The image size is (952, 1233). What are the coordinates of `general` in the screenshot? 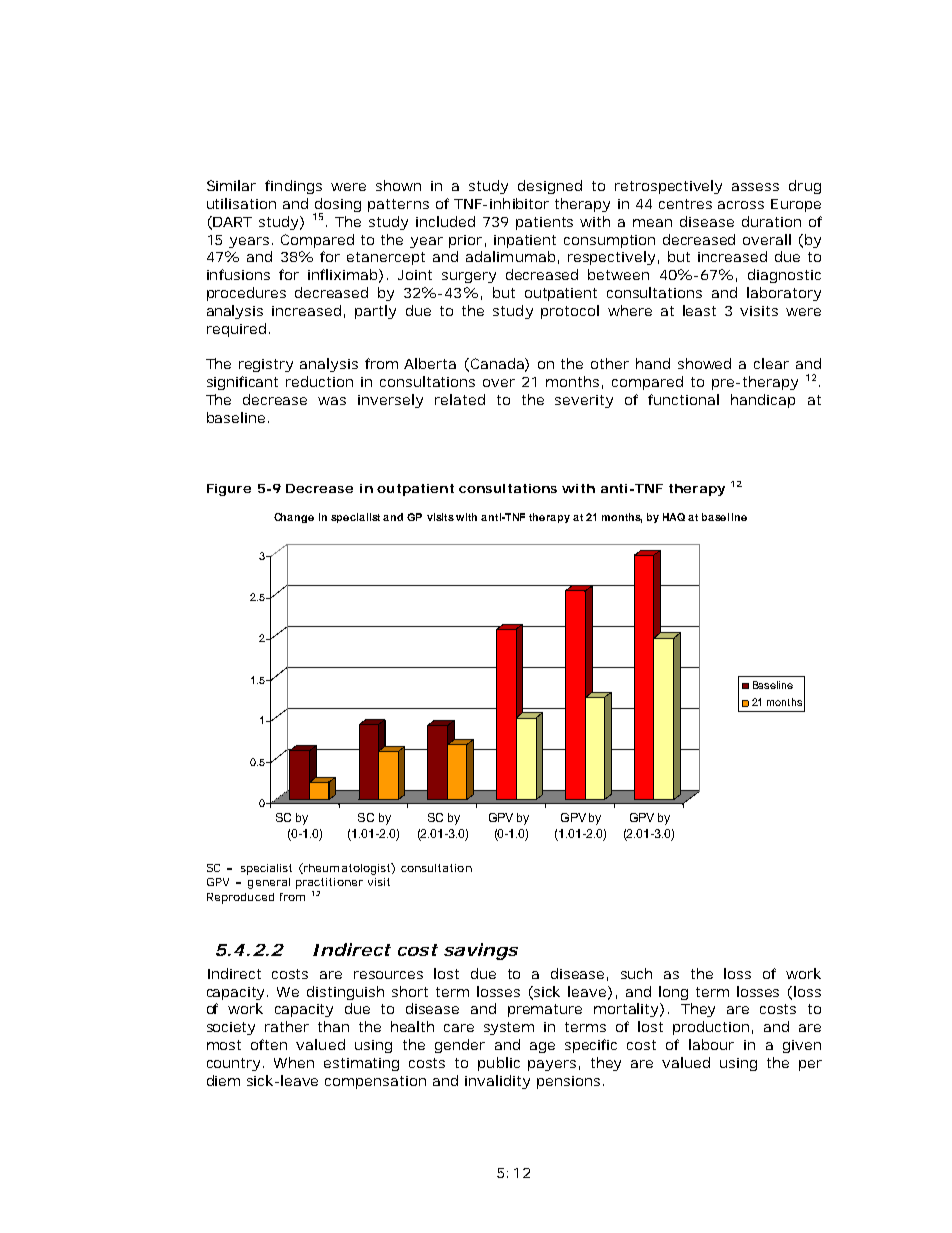 It's located at (269, 883).
